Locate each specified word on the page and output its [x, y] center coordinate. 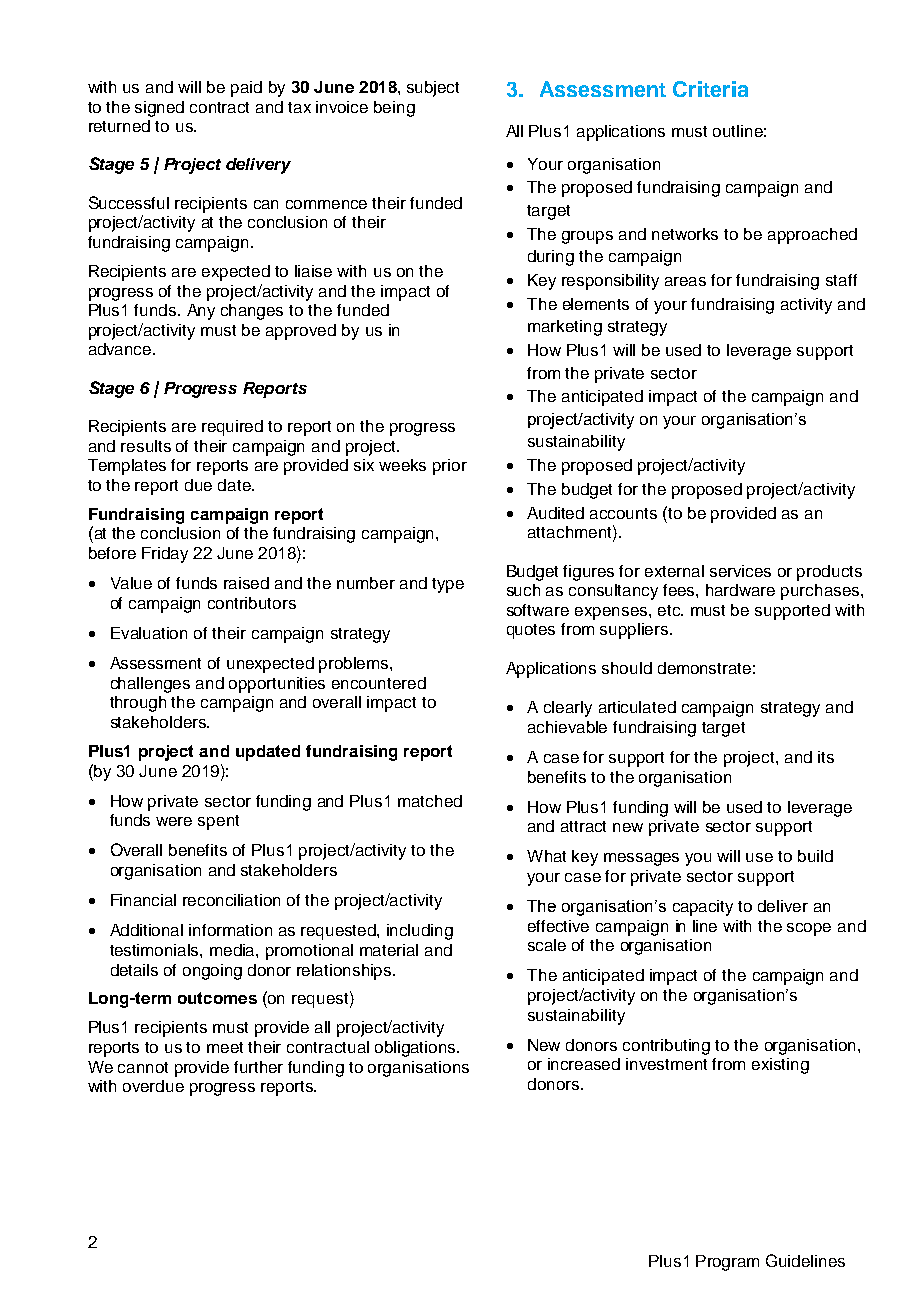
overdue [153, 1086]
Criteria [710, 89]
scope [809, 929]
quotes [531, 631]
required [232, 428]
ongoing [212, 972]
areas [685, 281]
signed [159, 109]
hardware [740, 590]
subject [433, 89]
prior [450, 467]
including [420, 932]
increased [584, 1064]
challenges [150, 685]
